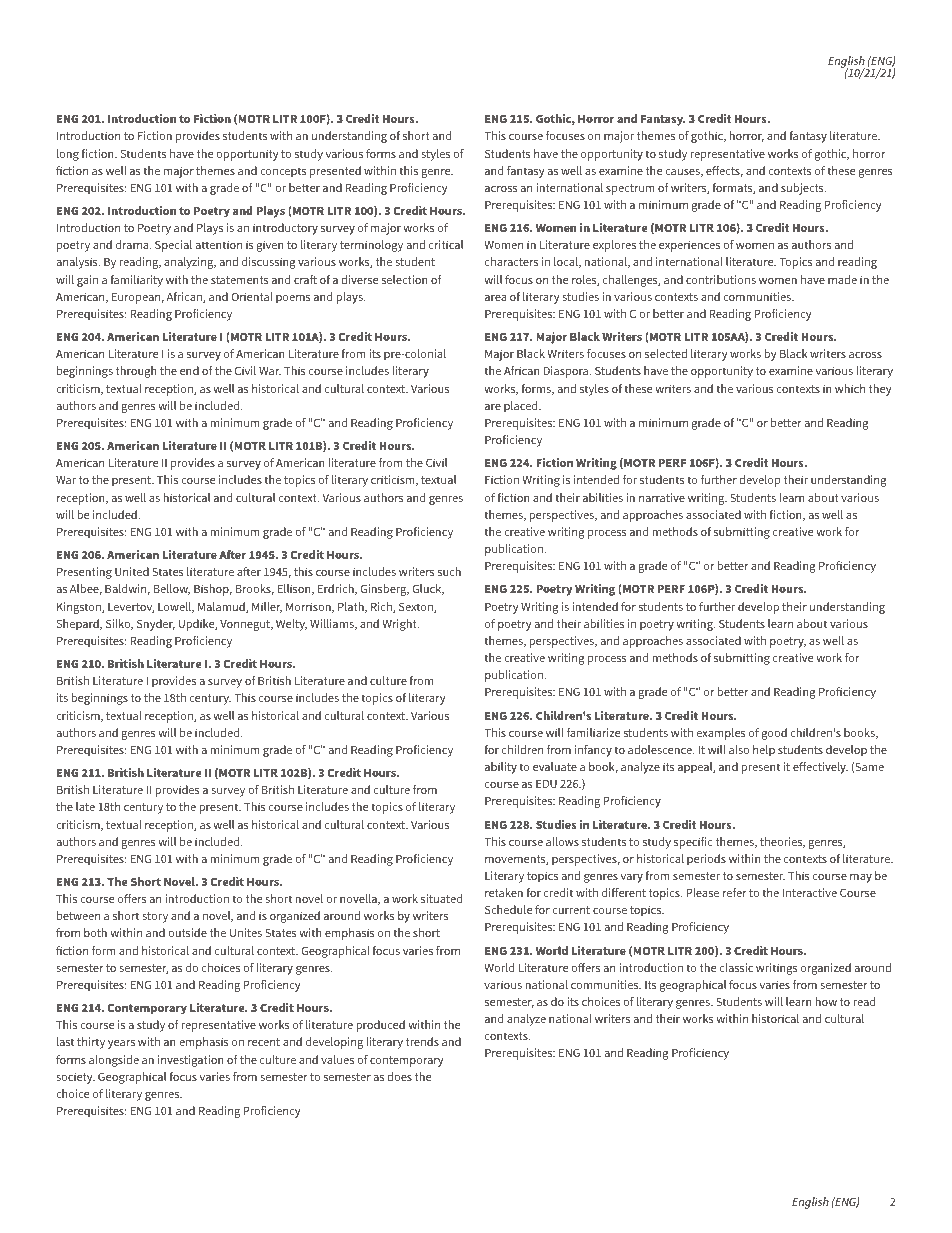 The width and height of the document is (952, 1233). I want to click on late, so click(85, 806).
